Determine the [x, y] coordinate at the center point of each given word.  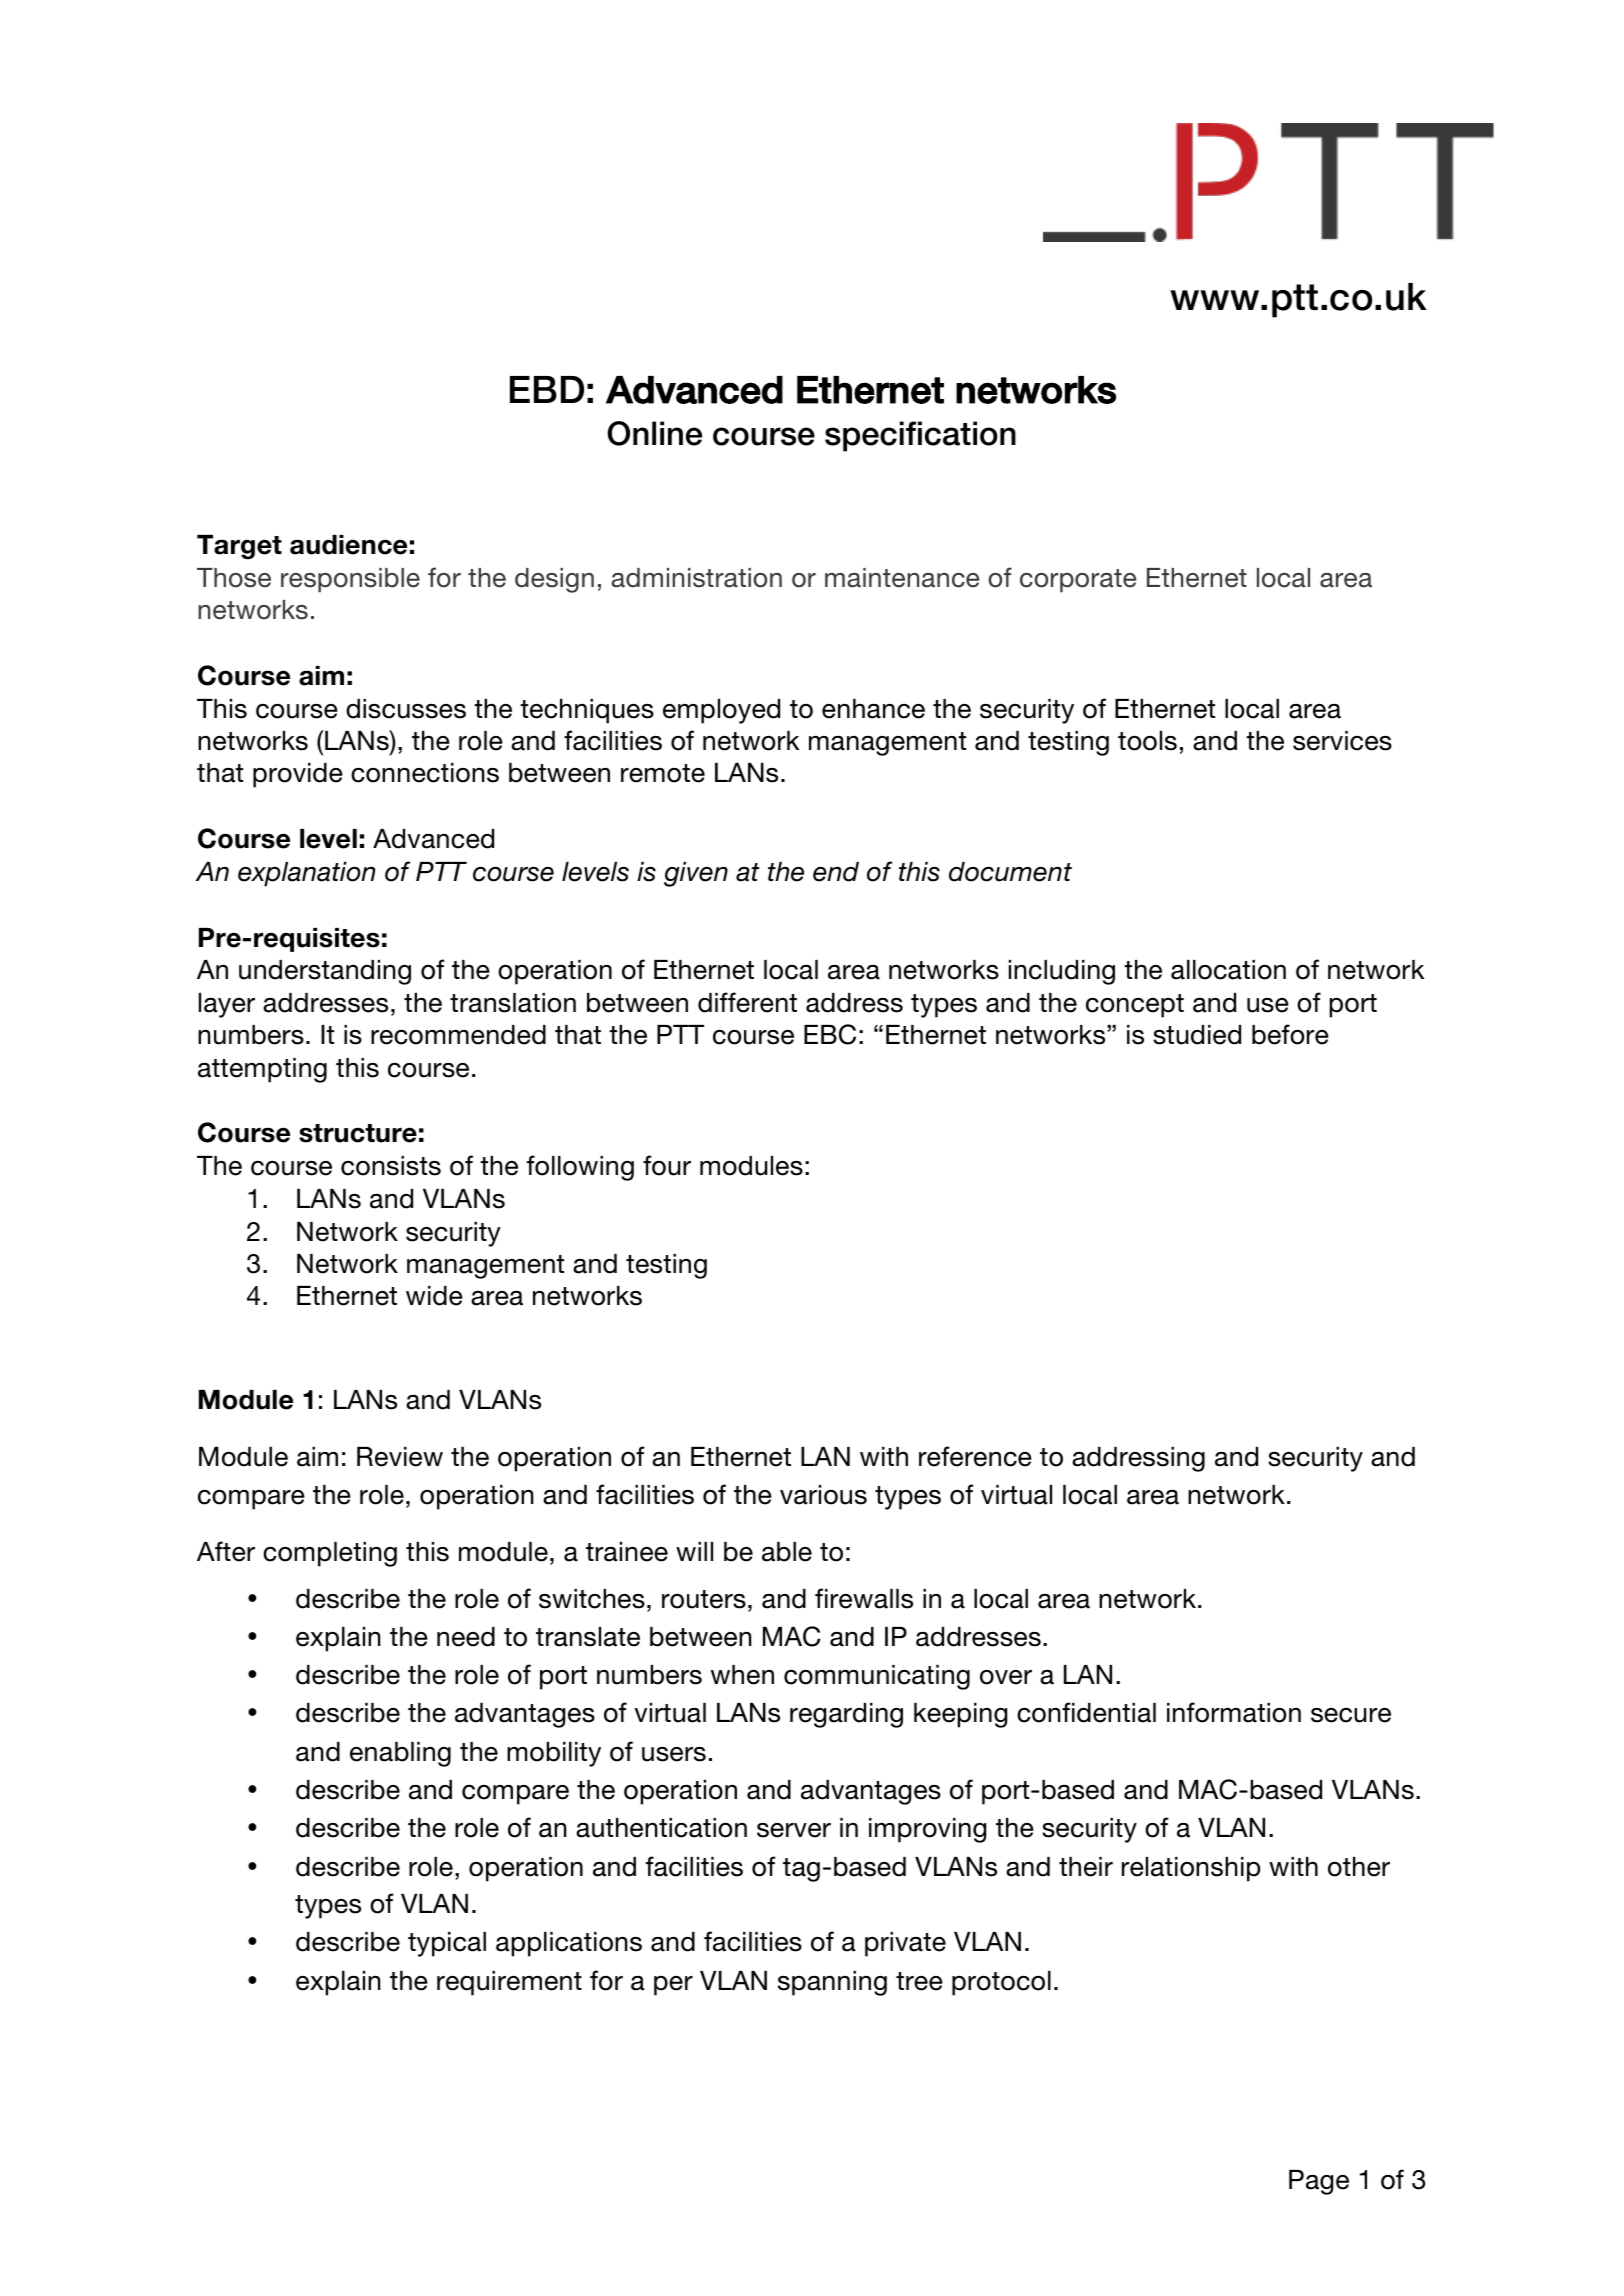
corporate [1078, 581]
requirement [509, 1983]
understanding [325, 972]
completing [330, 1554]
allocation [1228, 970]
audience [348, 545]
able [787, 1552]
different [747, 1002]
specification [920, 436]
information [1234, 1712]
